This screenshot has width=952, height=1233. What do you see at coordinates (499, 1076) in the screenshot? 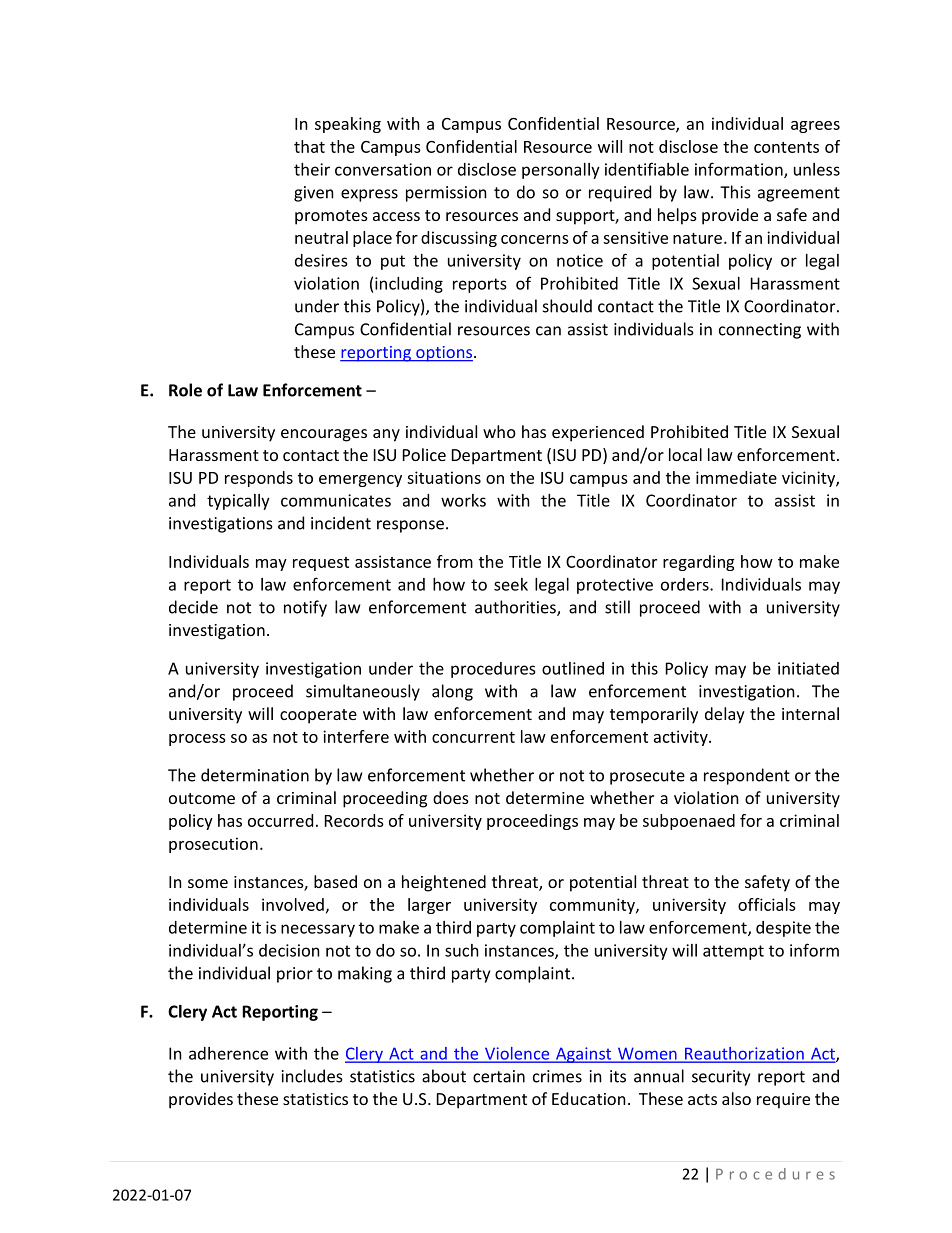
I see `certain` at bounding box center [499, 1076].
